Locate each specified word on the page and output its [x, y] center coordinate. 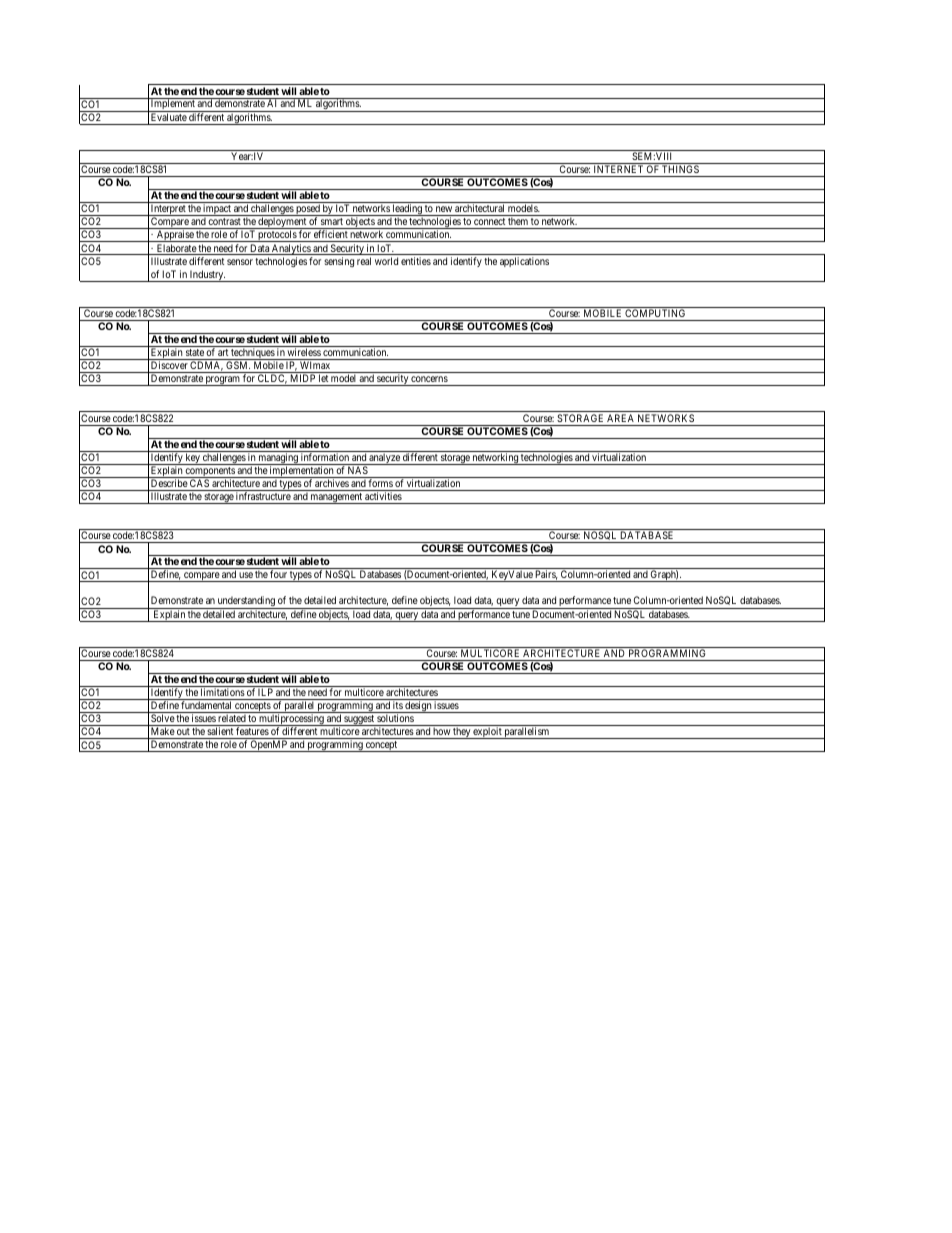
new [444, 209]
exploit [487, 733]
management [336, 498]
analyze [384, 459]
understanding [246, 602]
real [364, 261]
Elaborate [176, 249]
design [418, 707]
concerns [429, 379]
